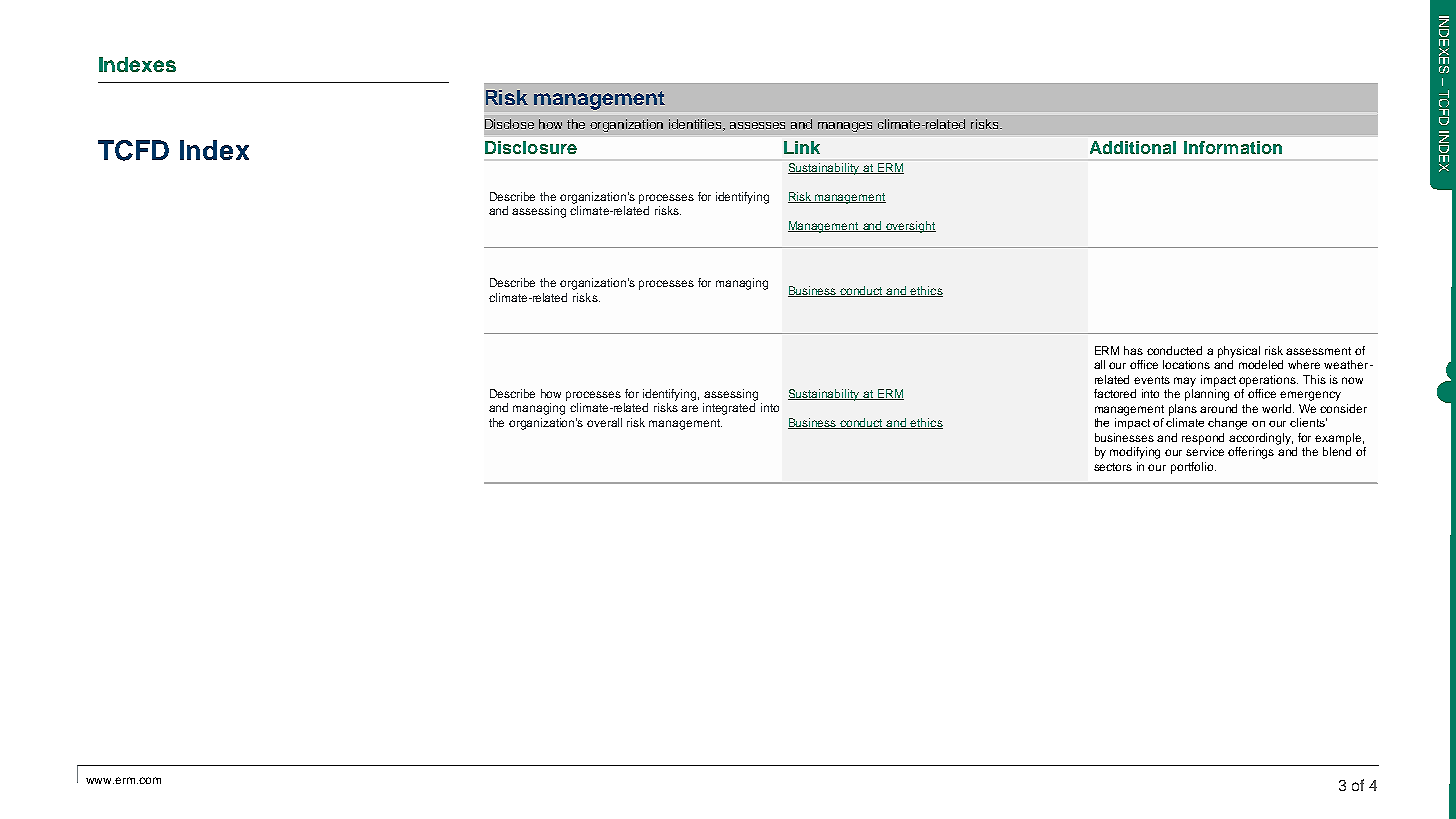  I want to click on offerings, so click(1251, 453).
